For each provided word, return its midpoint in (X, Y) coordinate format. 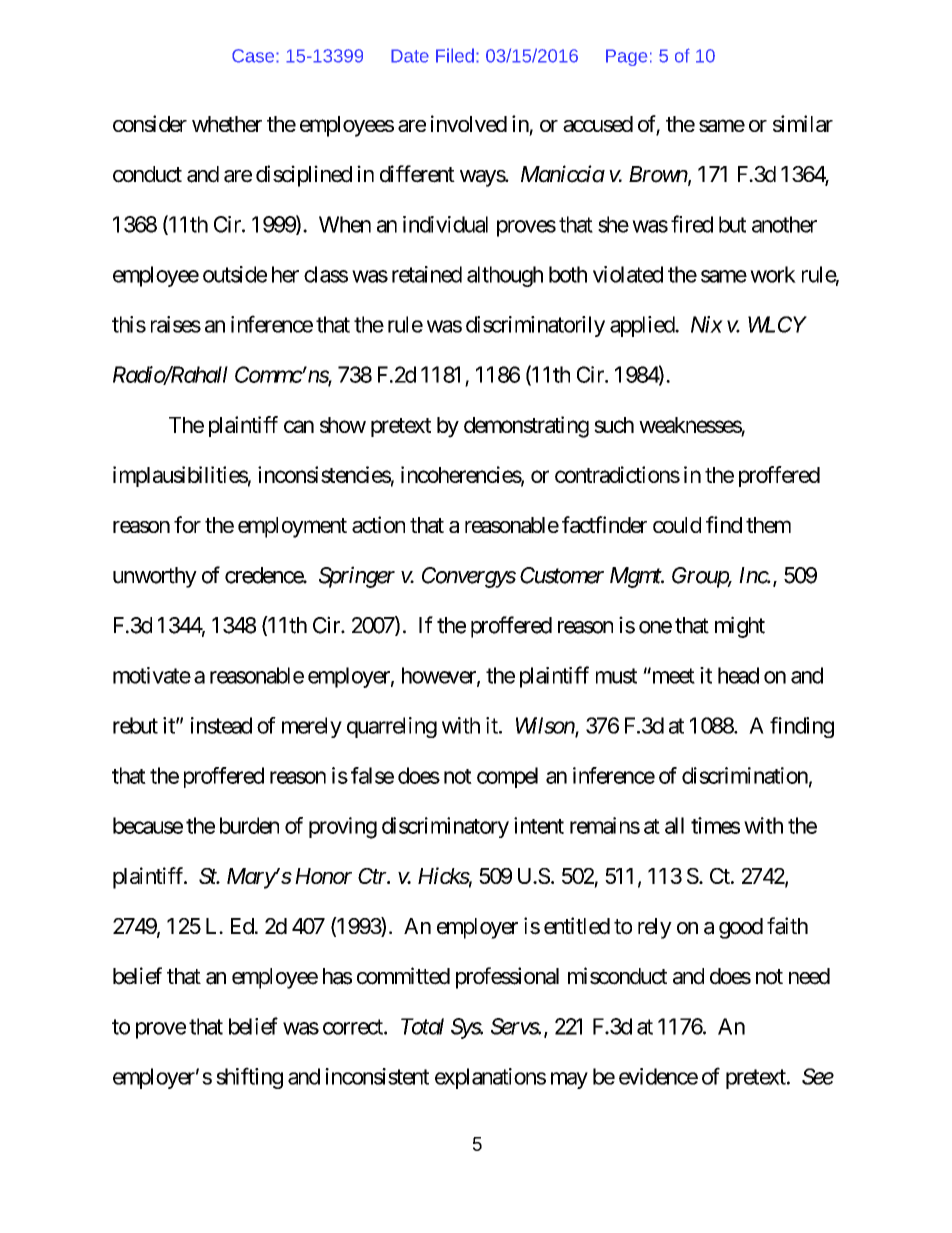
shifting (249, 1078)
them (768, 525)
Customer (562, 575)
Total (422, 1026)
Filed (455, 55)
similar (803, 123)
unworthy (155, 577)
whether (227, 124)
